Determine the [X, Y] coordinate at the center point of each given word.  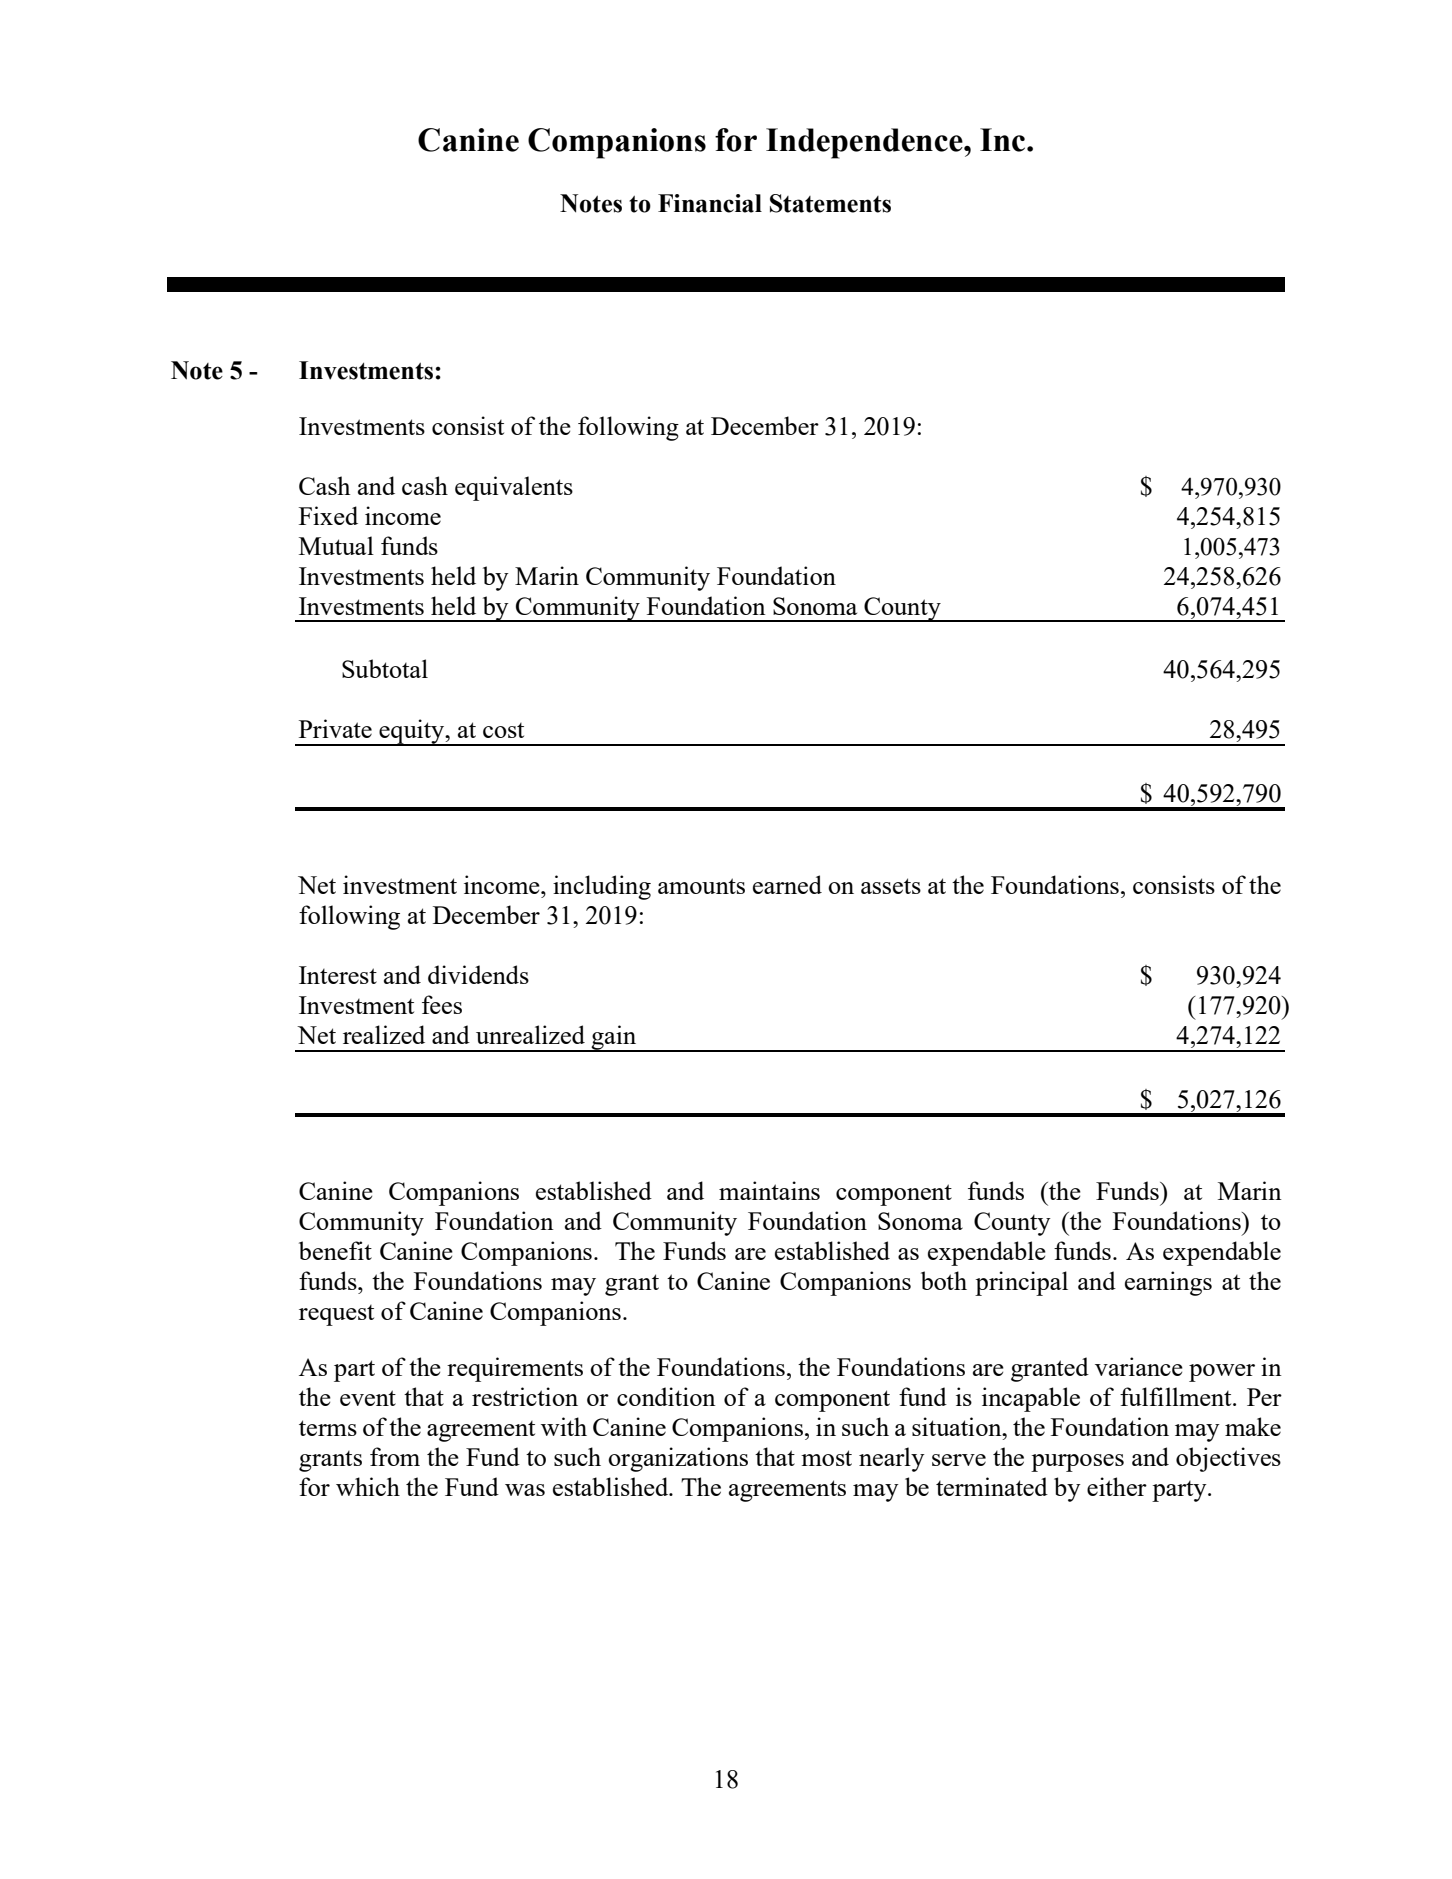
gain [614, 1038]
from [395, 1456]
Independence [865, 143]
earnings [1168, 1283]
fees [442, 1004]
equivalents [514, 488]
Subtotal [385, 668]
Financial [710, 203]
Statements [830, 203]
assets [891, 886]
